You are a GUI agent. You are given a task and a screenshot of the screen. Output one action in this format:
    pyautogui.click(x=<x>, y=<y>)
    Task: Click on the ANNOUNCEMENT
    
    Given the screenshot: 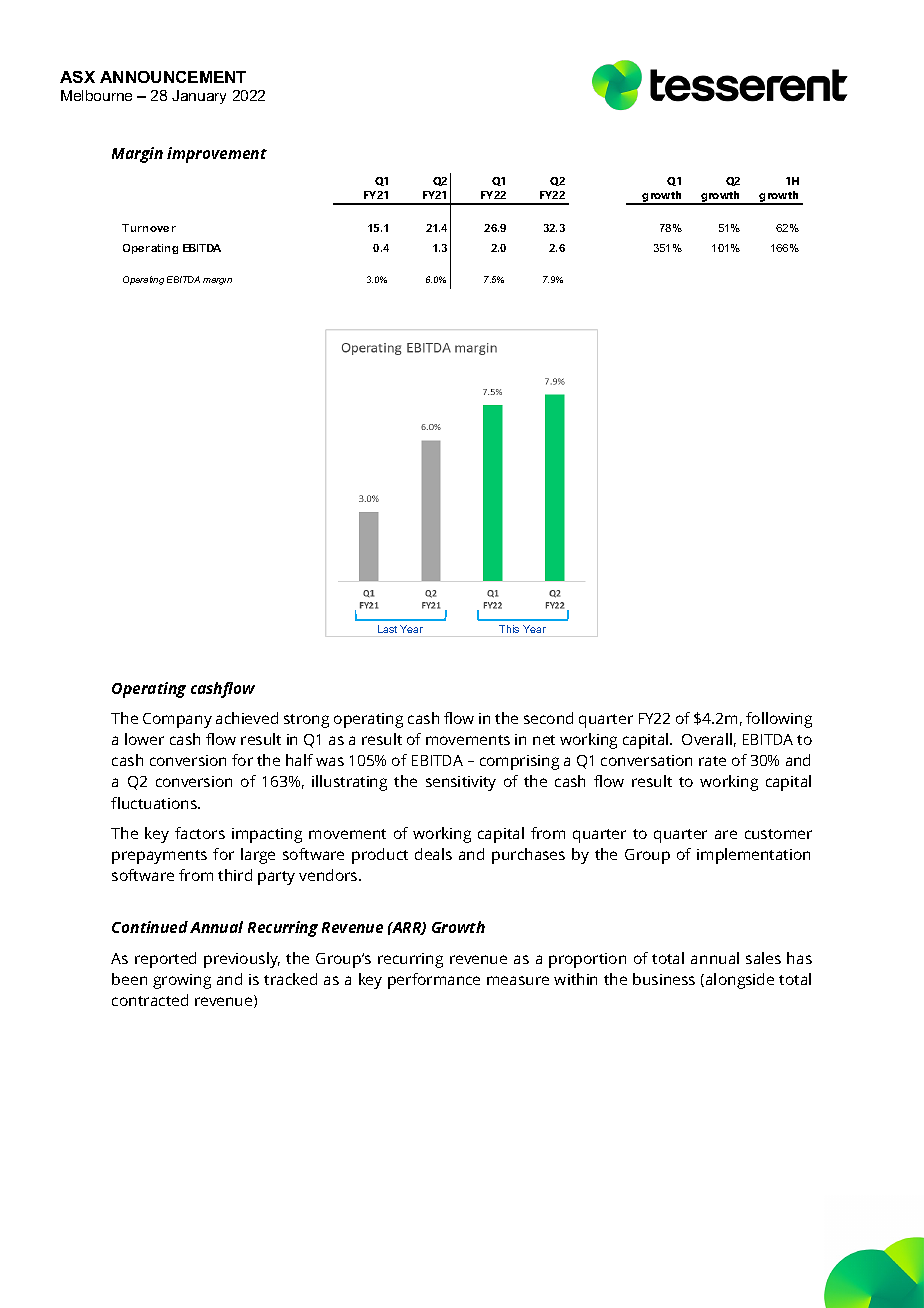 What is the action you would take?
    pyautogui.click(x=173, y=77)
